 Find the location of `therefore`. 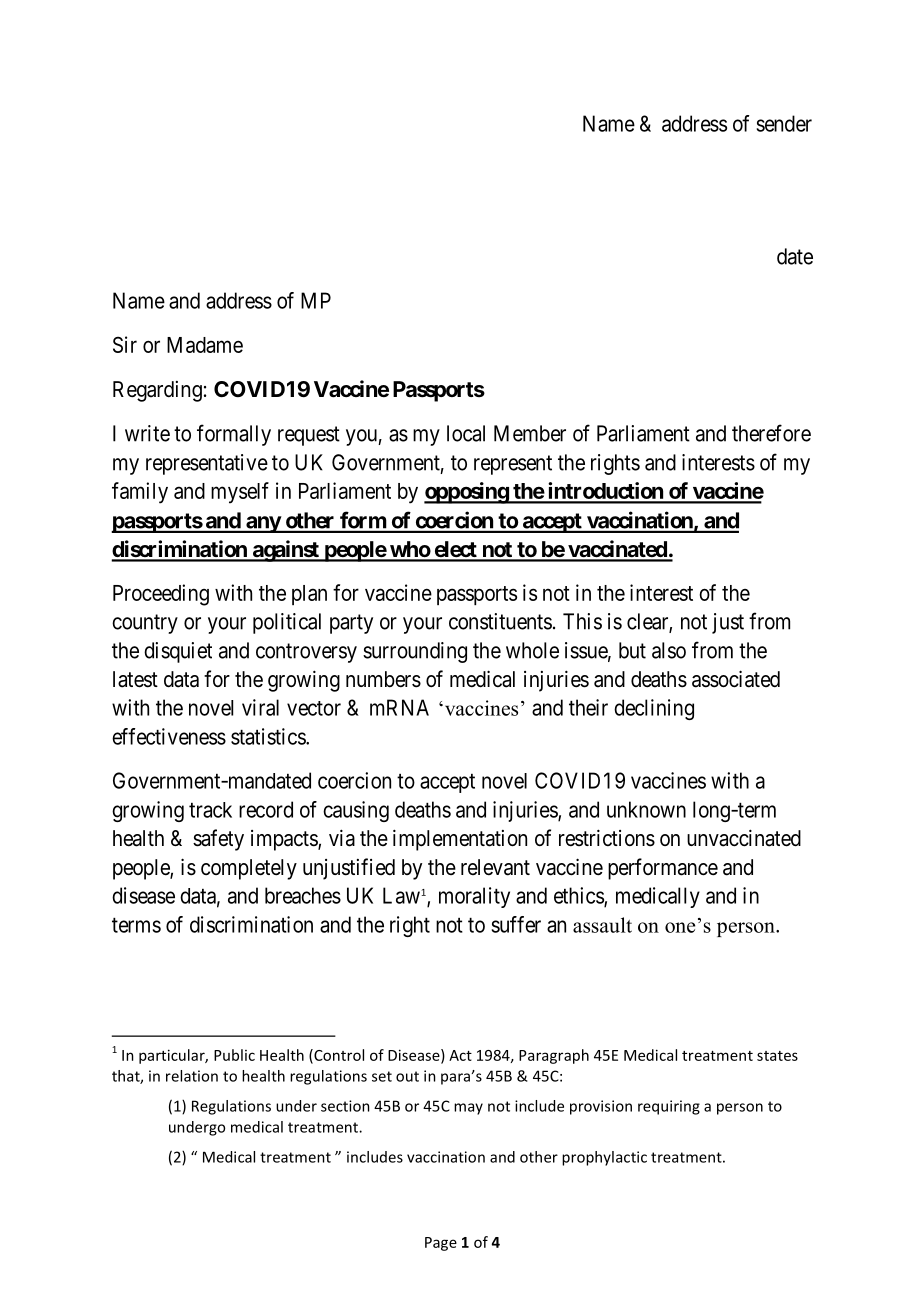

therefore is located at coordinates (771, 433).
